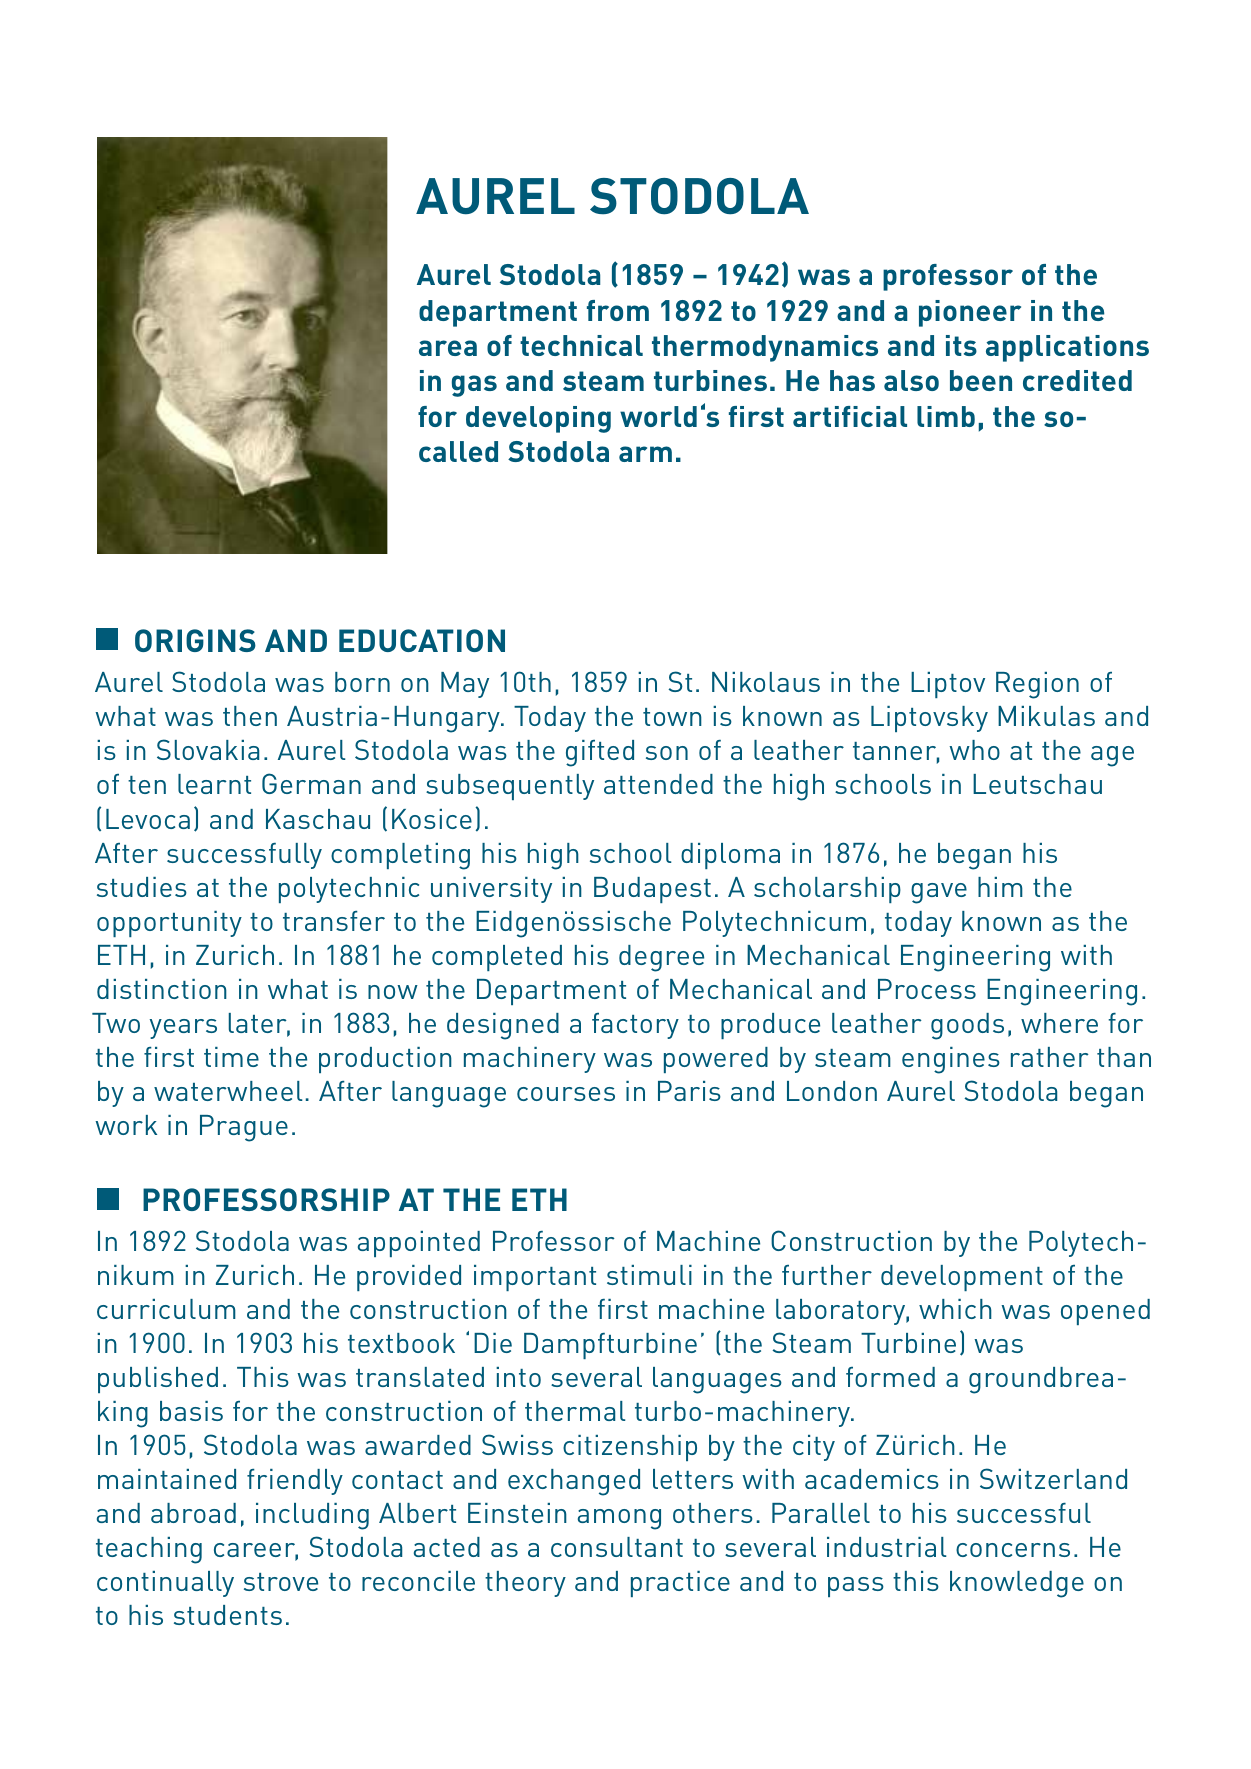 The image size is (1251, 1769). What do you see at coordinates (581, 345) in the screenshot?
I see `technical` at bounding box center [581, 345].
